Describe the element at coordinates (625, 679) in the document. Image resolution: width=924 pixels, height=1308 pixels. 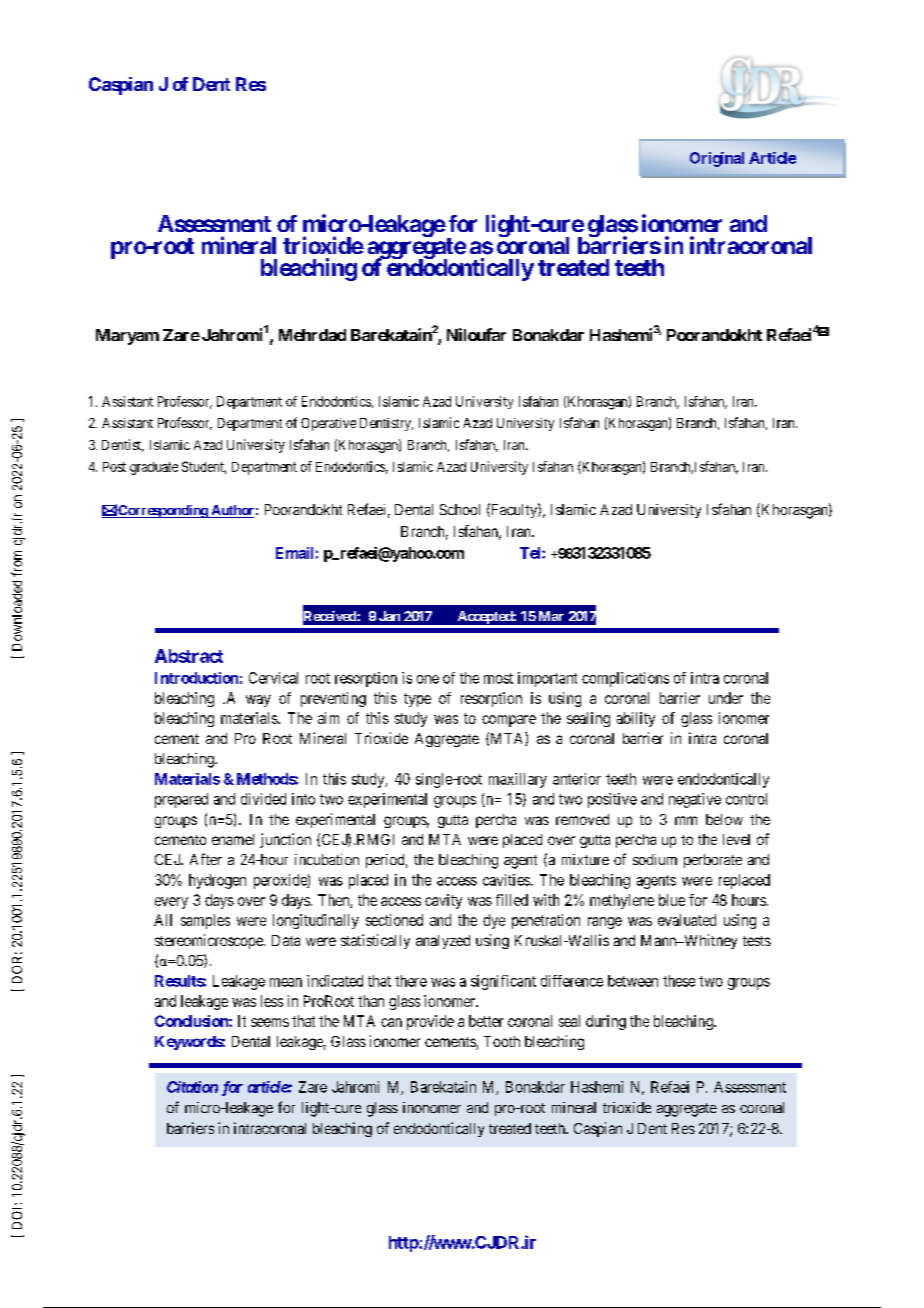
I see `complications` at that location.
